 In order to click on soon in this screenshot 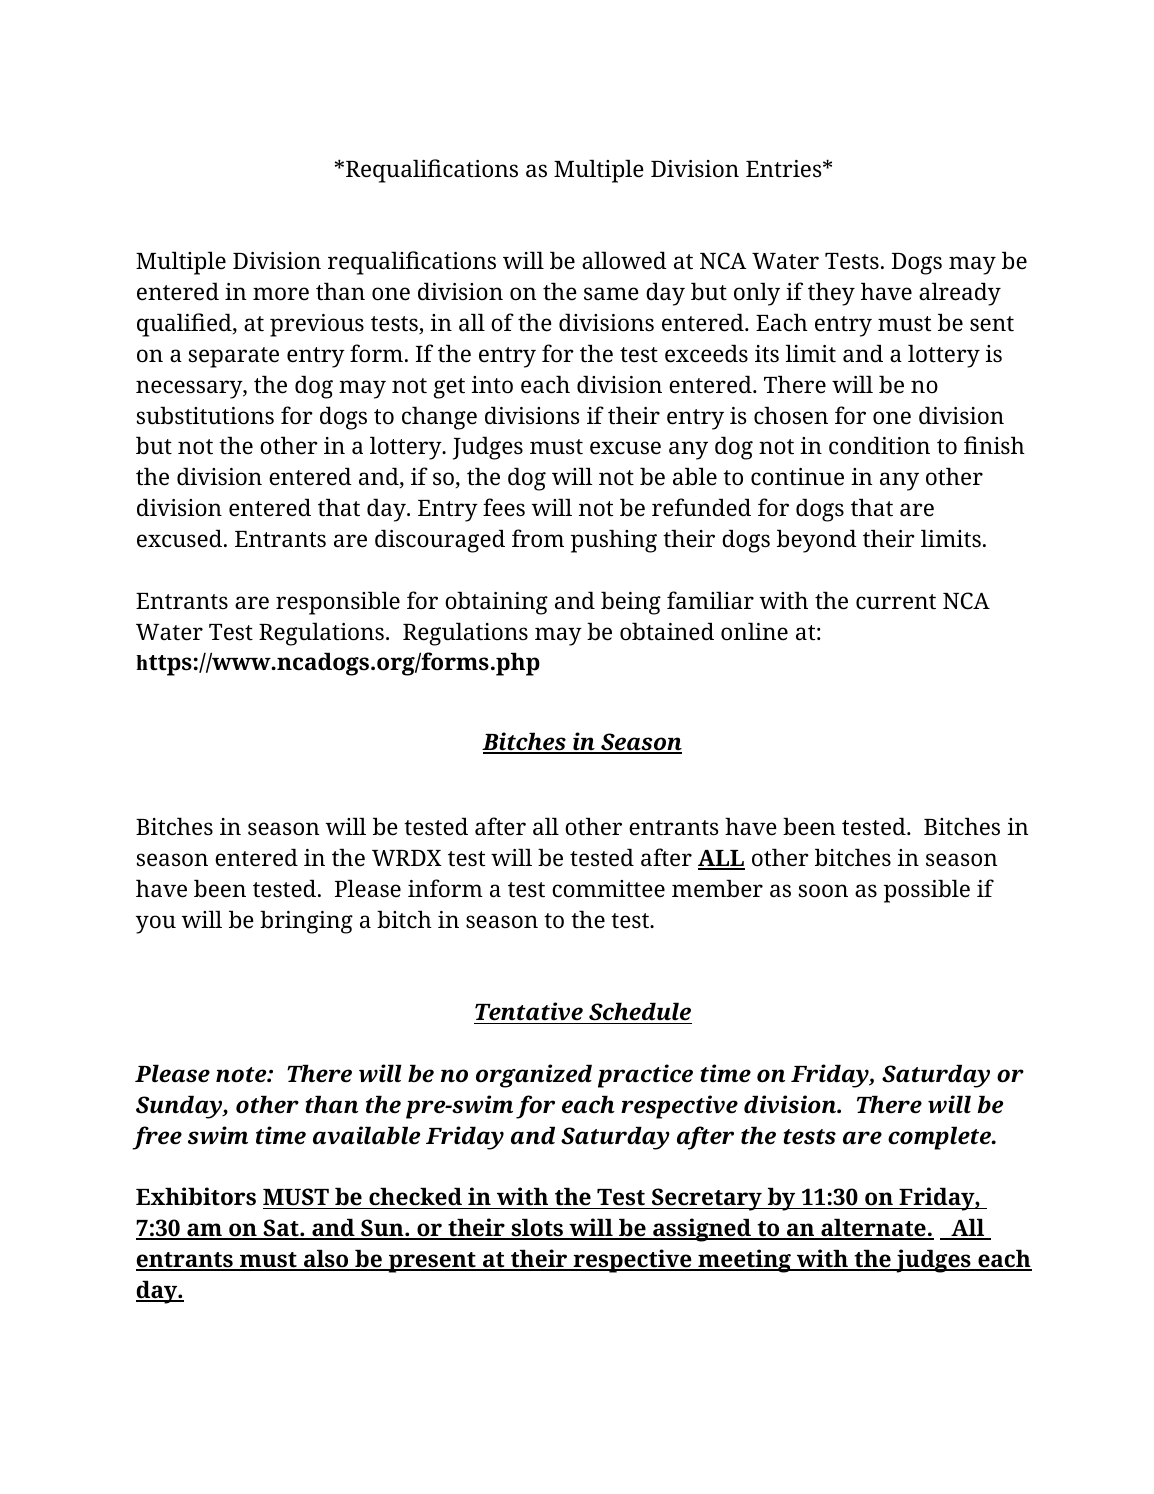, I will do `click(823, 891)`.
